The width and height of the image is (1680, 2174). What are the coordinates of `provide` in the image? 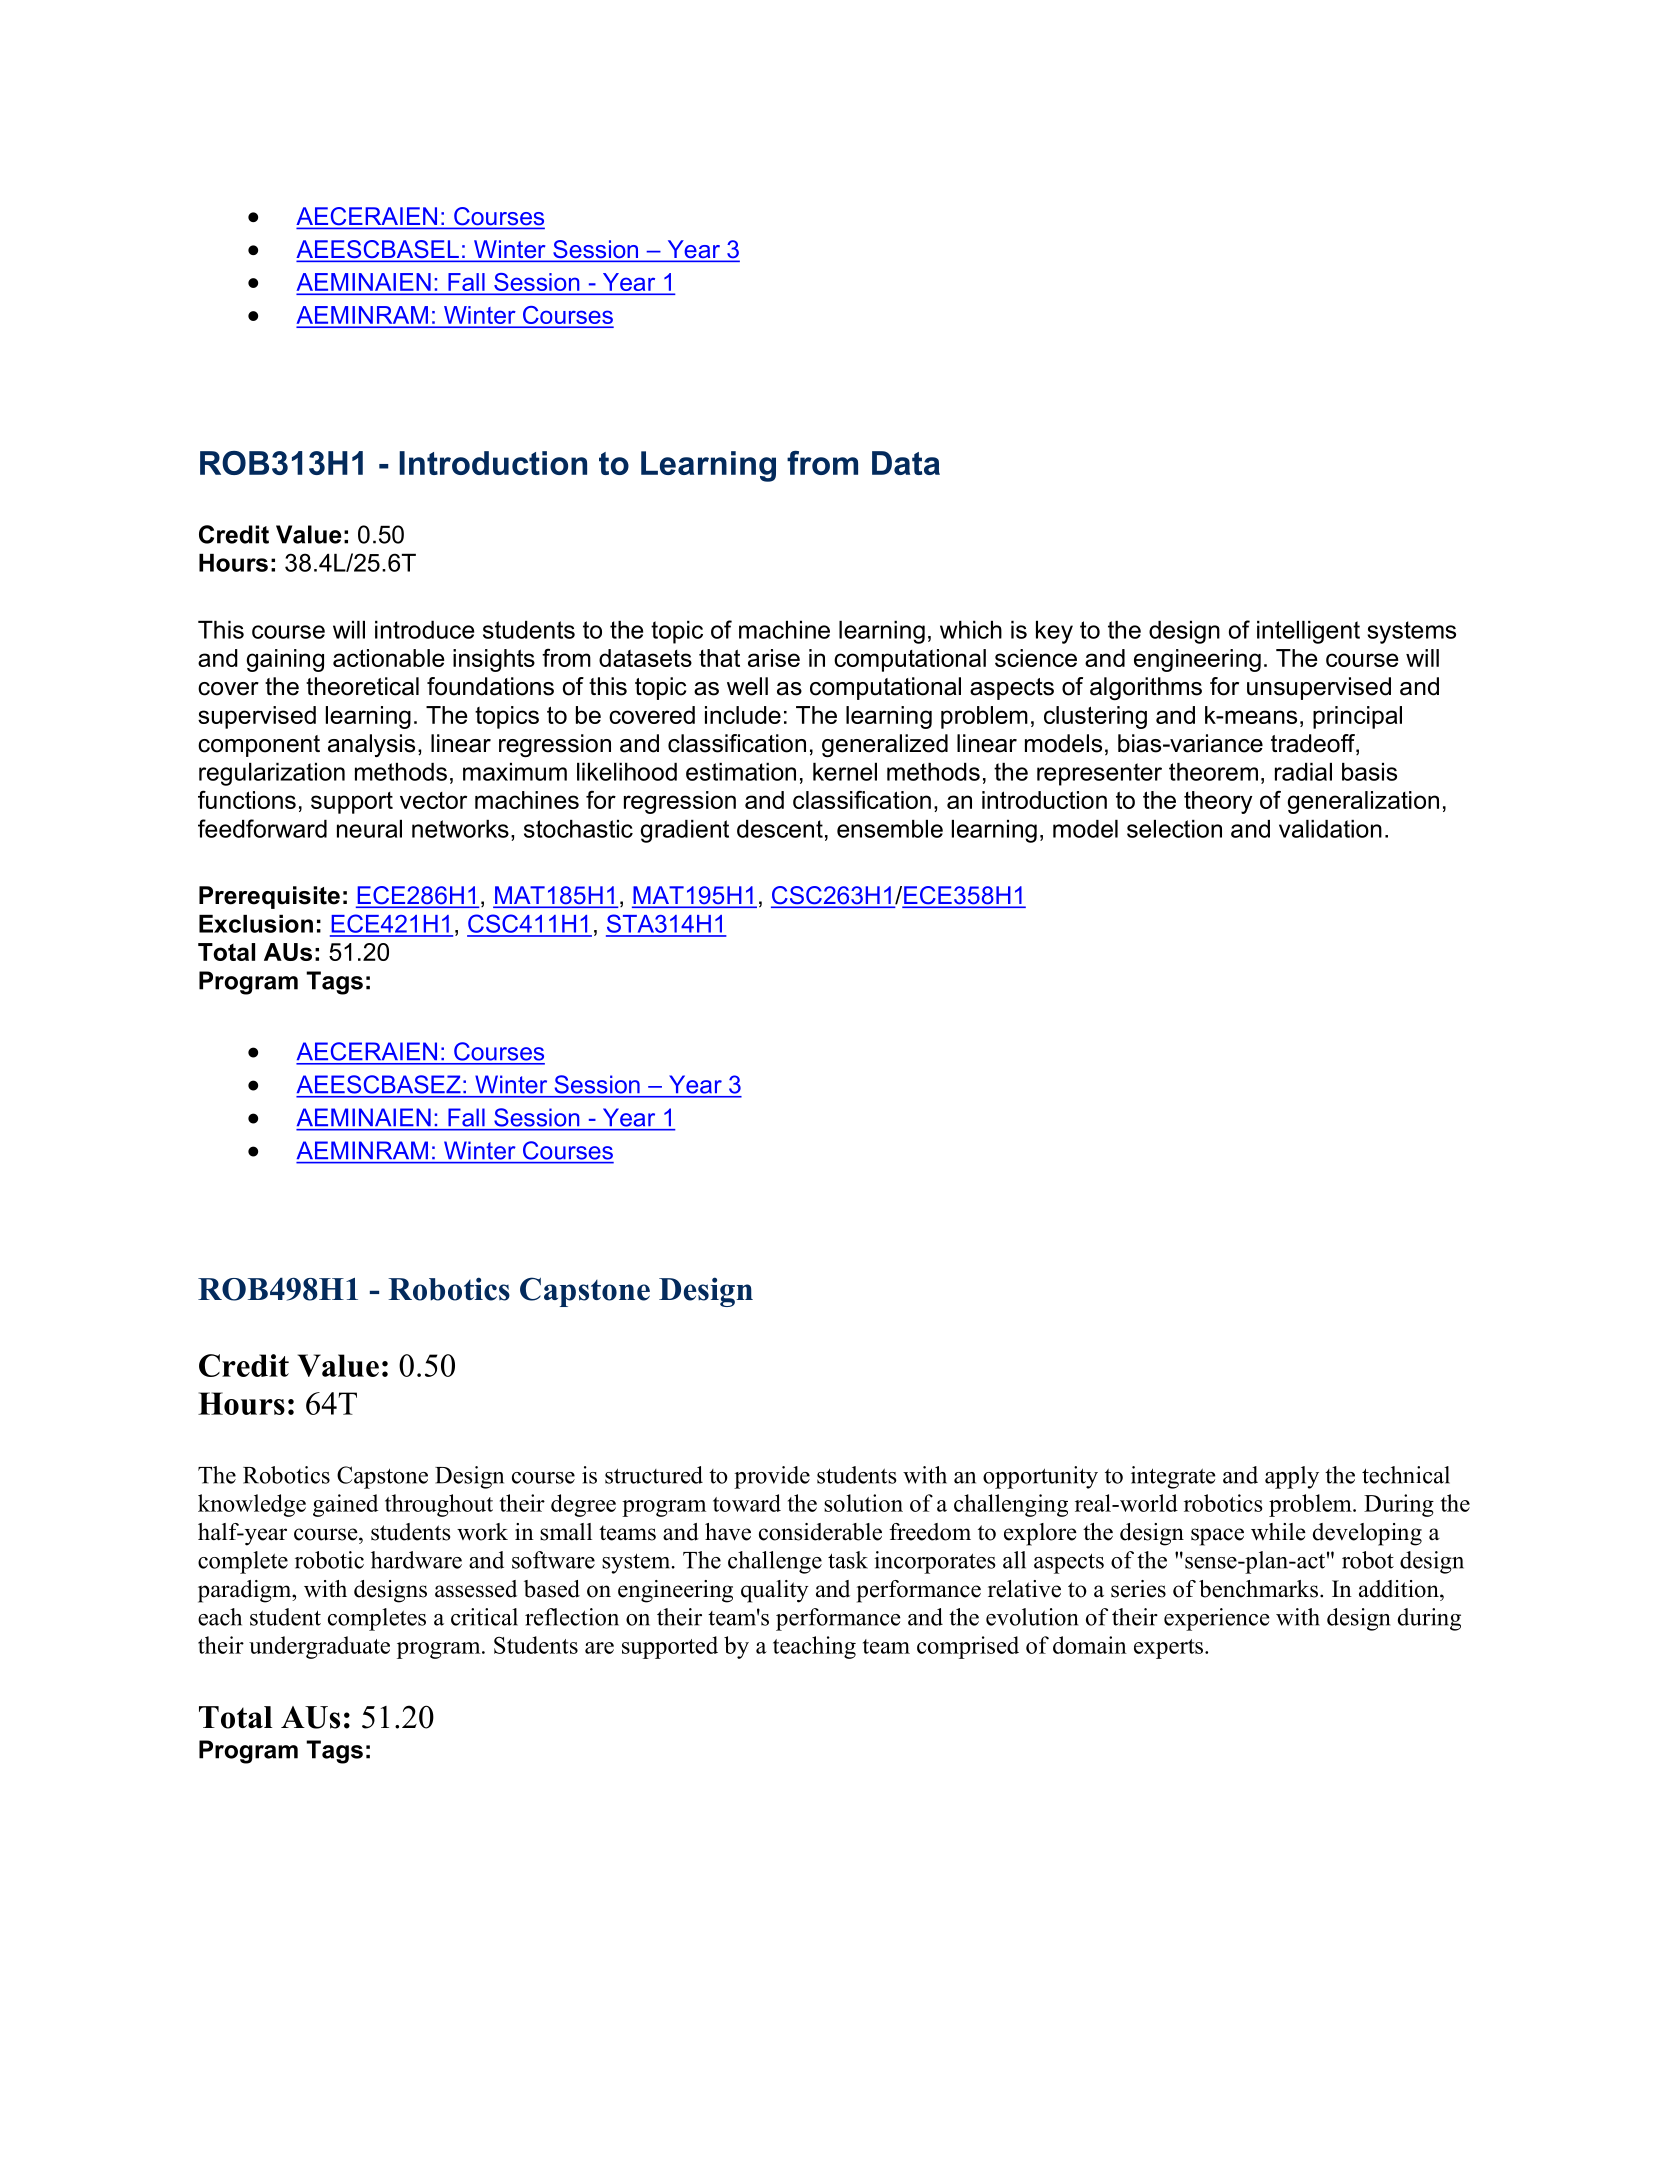 It's located at (772, 1477).
